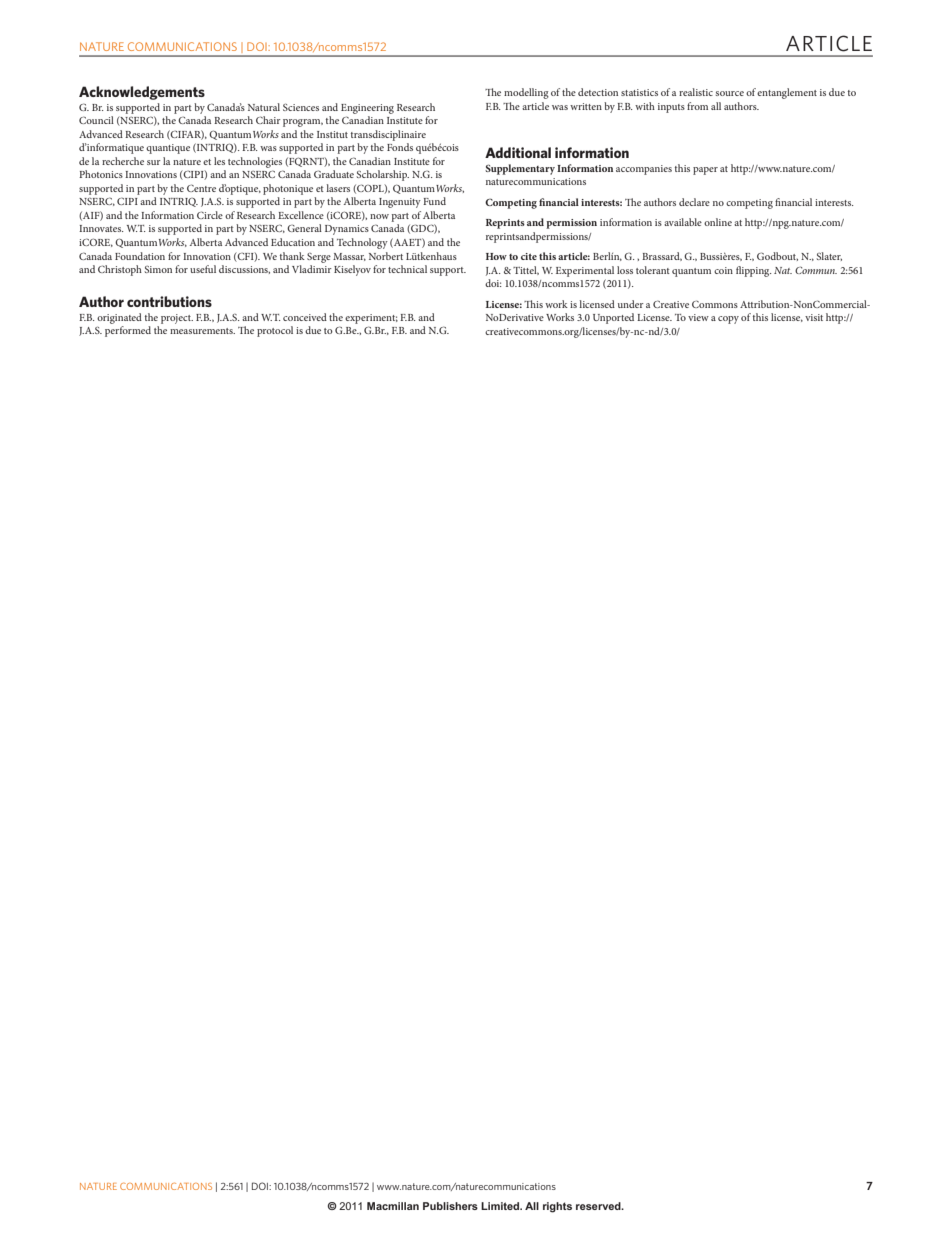 The height and width of the screenshot is (1233, 952). I want to click on performed, so click(128, 331).
